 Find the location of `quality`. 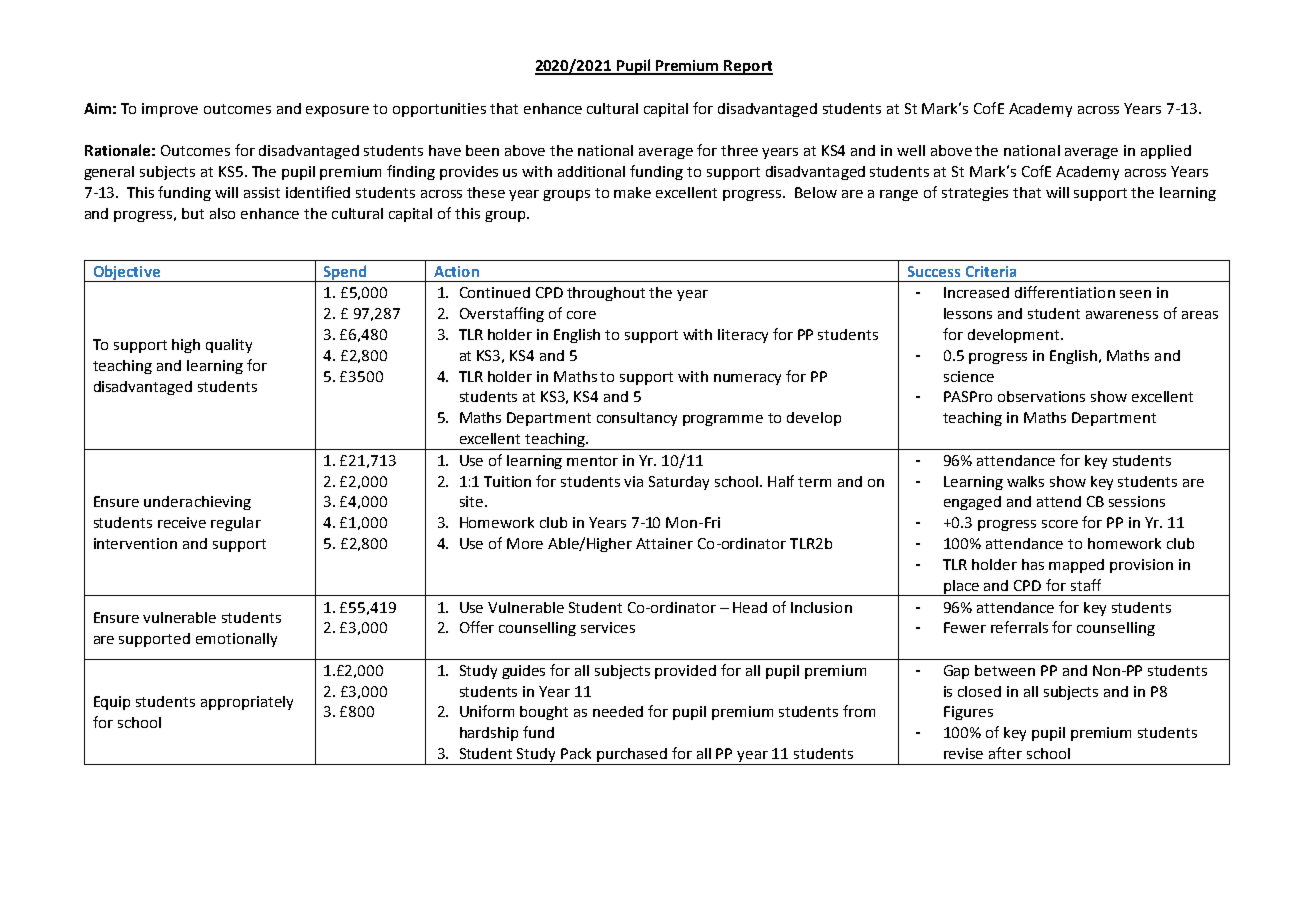

quality is located at coordinates (229, 346).
